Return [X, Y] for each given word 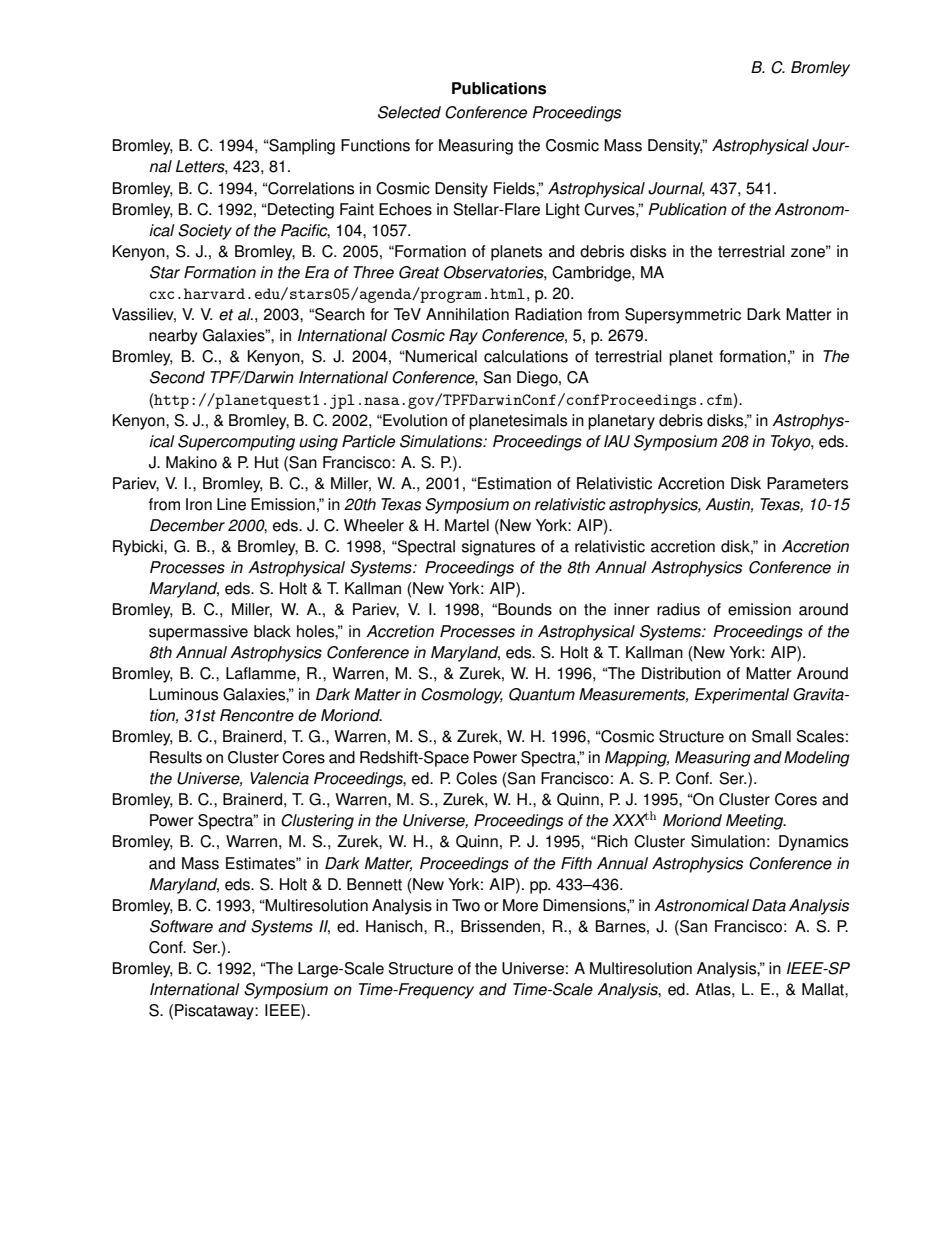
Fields [515, 188]
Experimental [741, 696]
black [272, 631]
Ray [463, 337]
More [520, 905]
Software [181, 926]
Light [563, 211]
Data [769, 905]
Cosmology [462, 696]
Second [177, 377]
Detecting [300, 211]
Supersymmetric [683, 316]
